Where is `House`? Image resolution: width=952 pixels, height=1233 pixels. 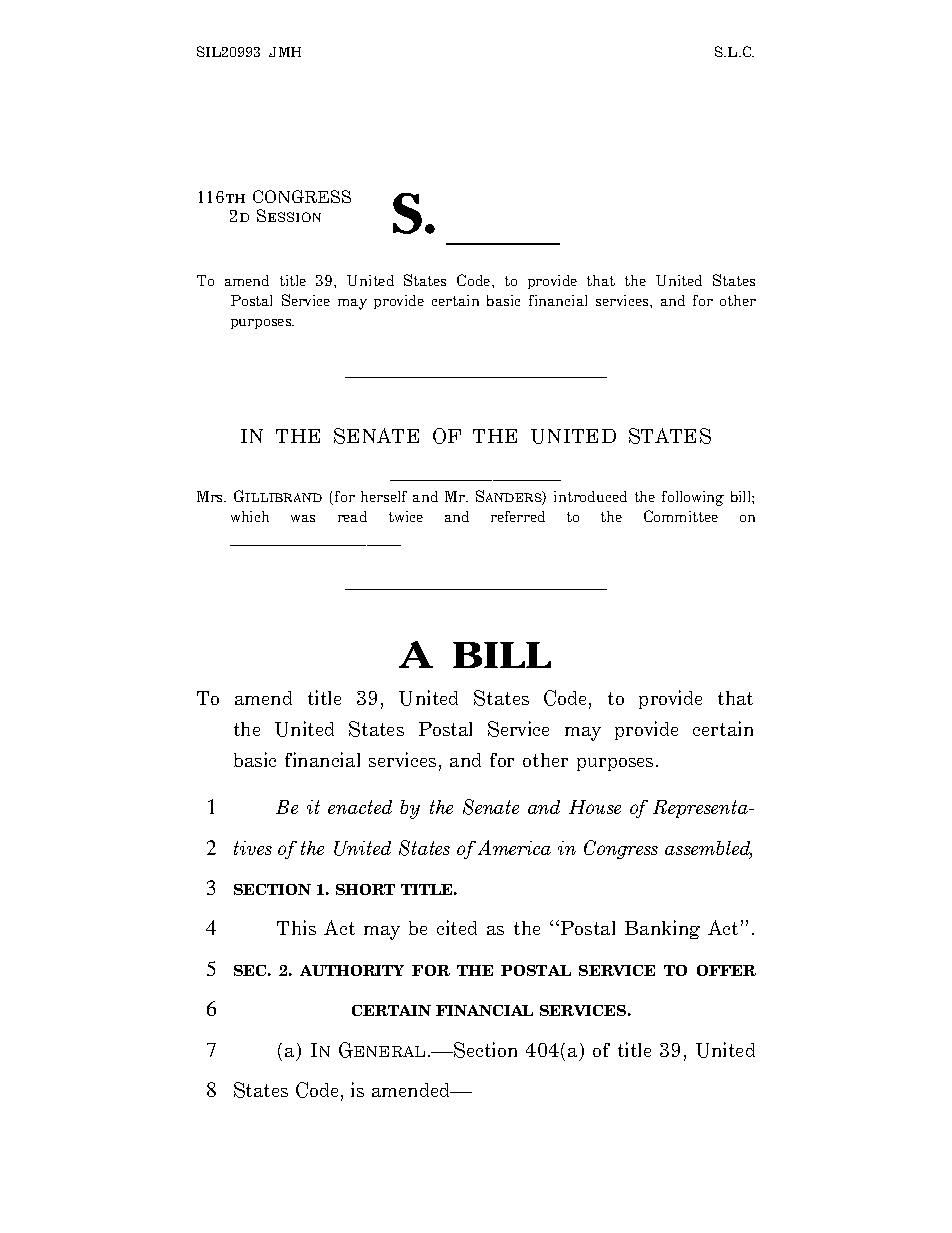
House is located at coordinates (595, 807).
